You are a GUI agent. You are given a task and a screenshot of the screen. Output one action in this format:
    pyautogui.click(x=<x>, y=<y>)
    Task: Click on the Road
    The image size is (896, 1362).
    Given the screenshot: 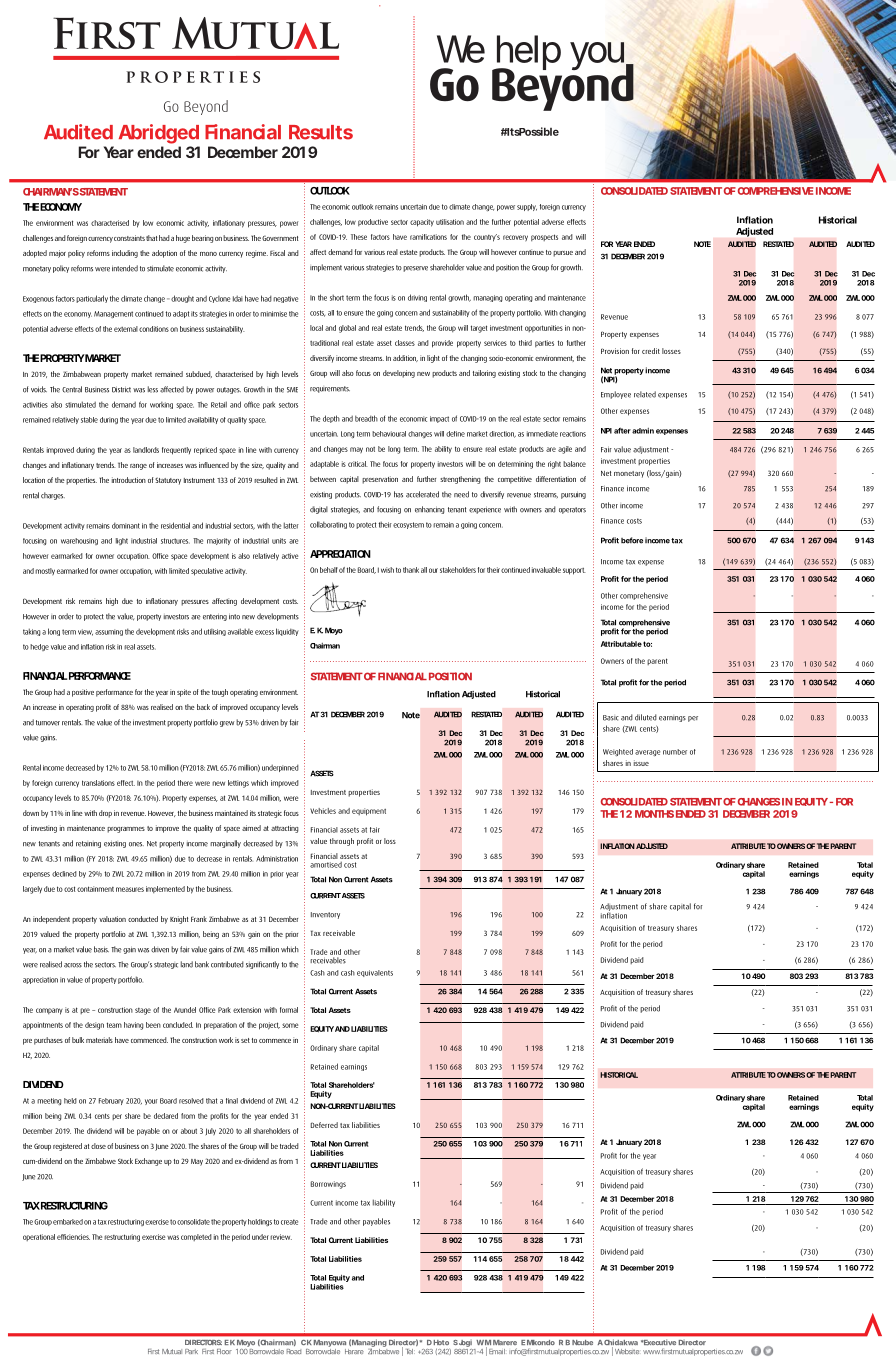 What is the action you would take?
    pyautogui.click(x=294, y=1351)
